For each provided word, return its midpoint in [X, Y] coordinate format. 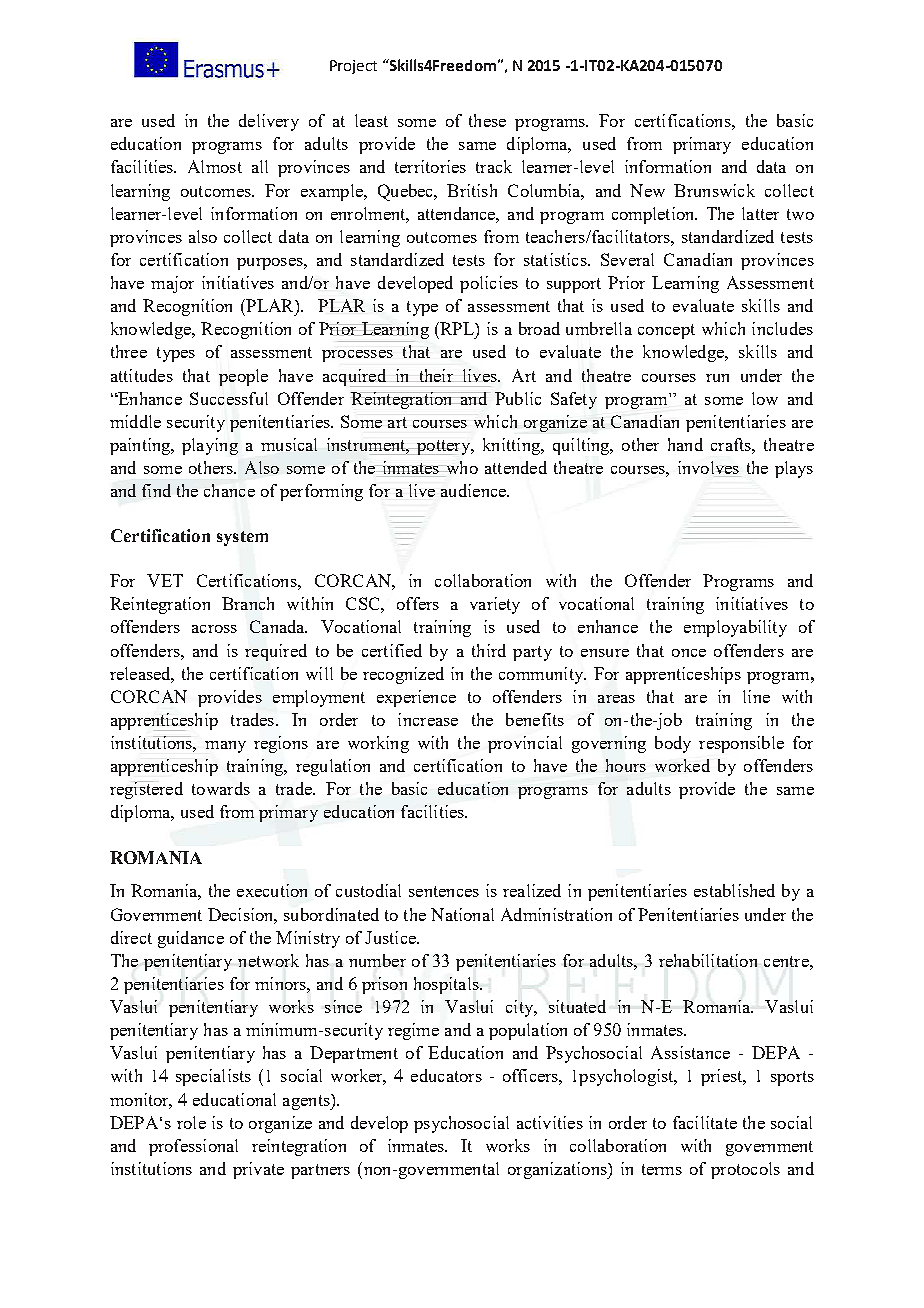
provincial [525, 744]
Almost [215, 166]
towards [221, 788]
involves [708, 467]
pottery [445, 447]
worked [682, 765]
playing [210, 446]
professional [193, 1147]
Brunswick [714, 190]
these [487, 120]
